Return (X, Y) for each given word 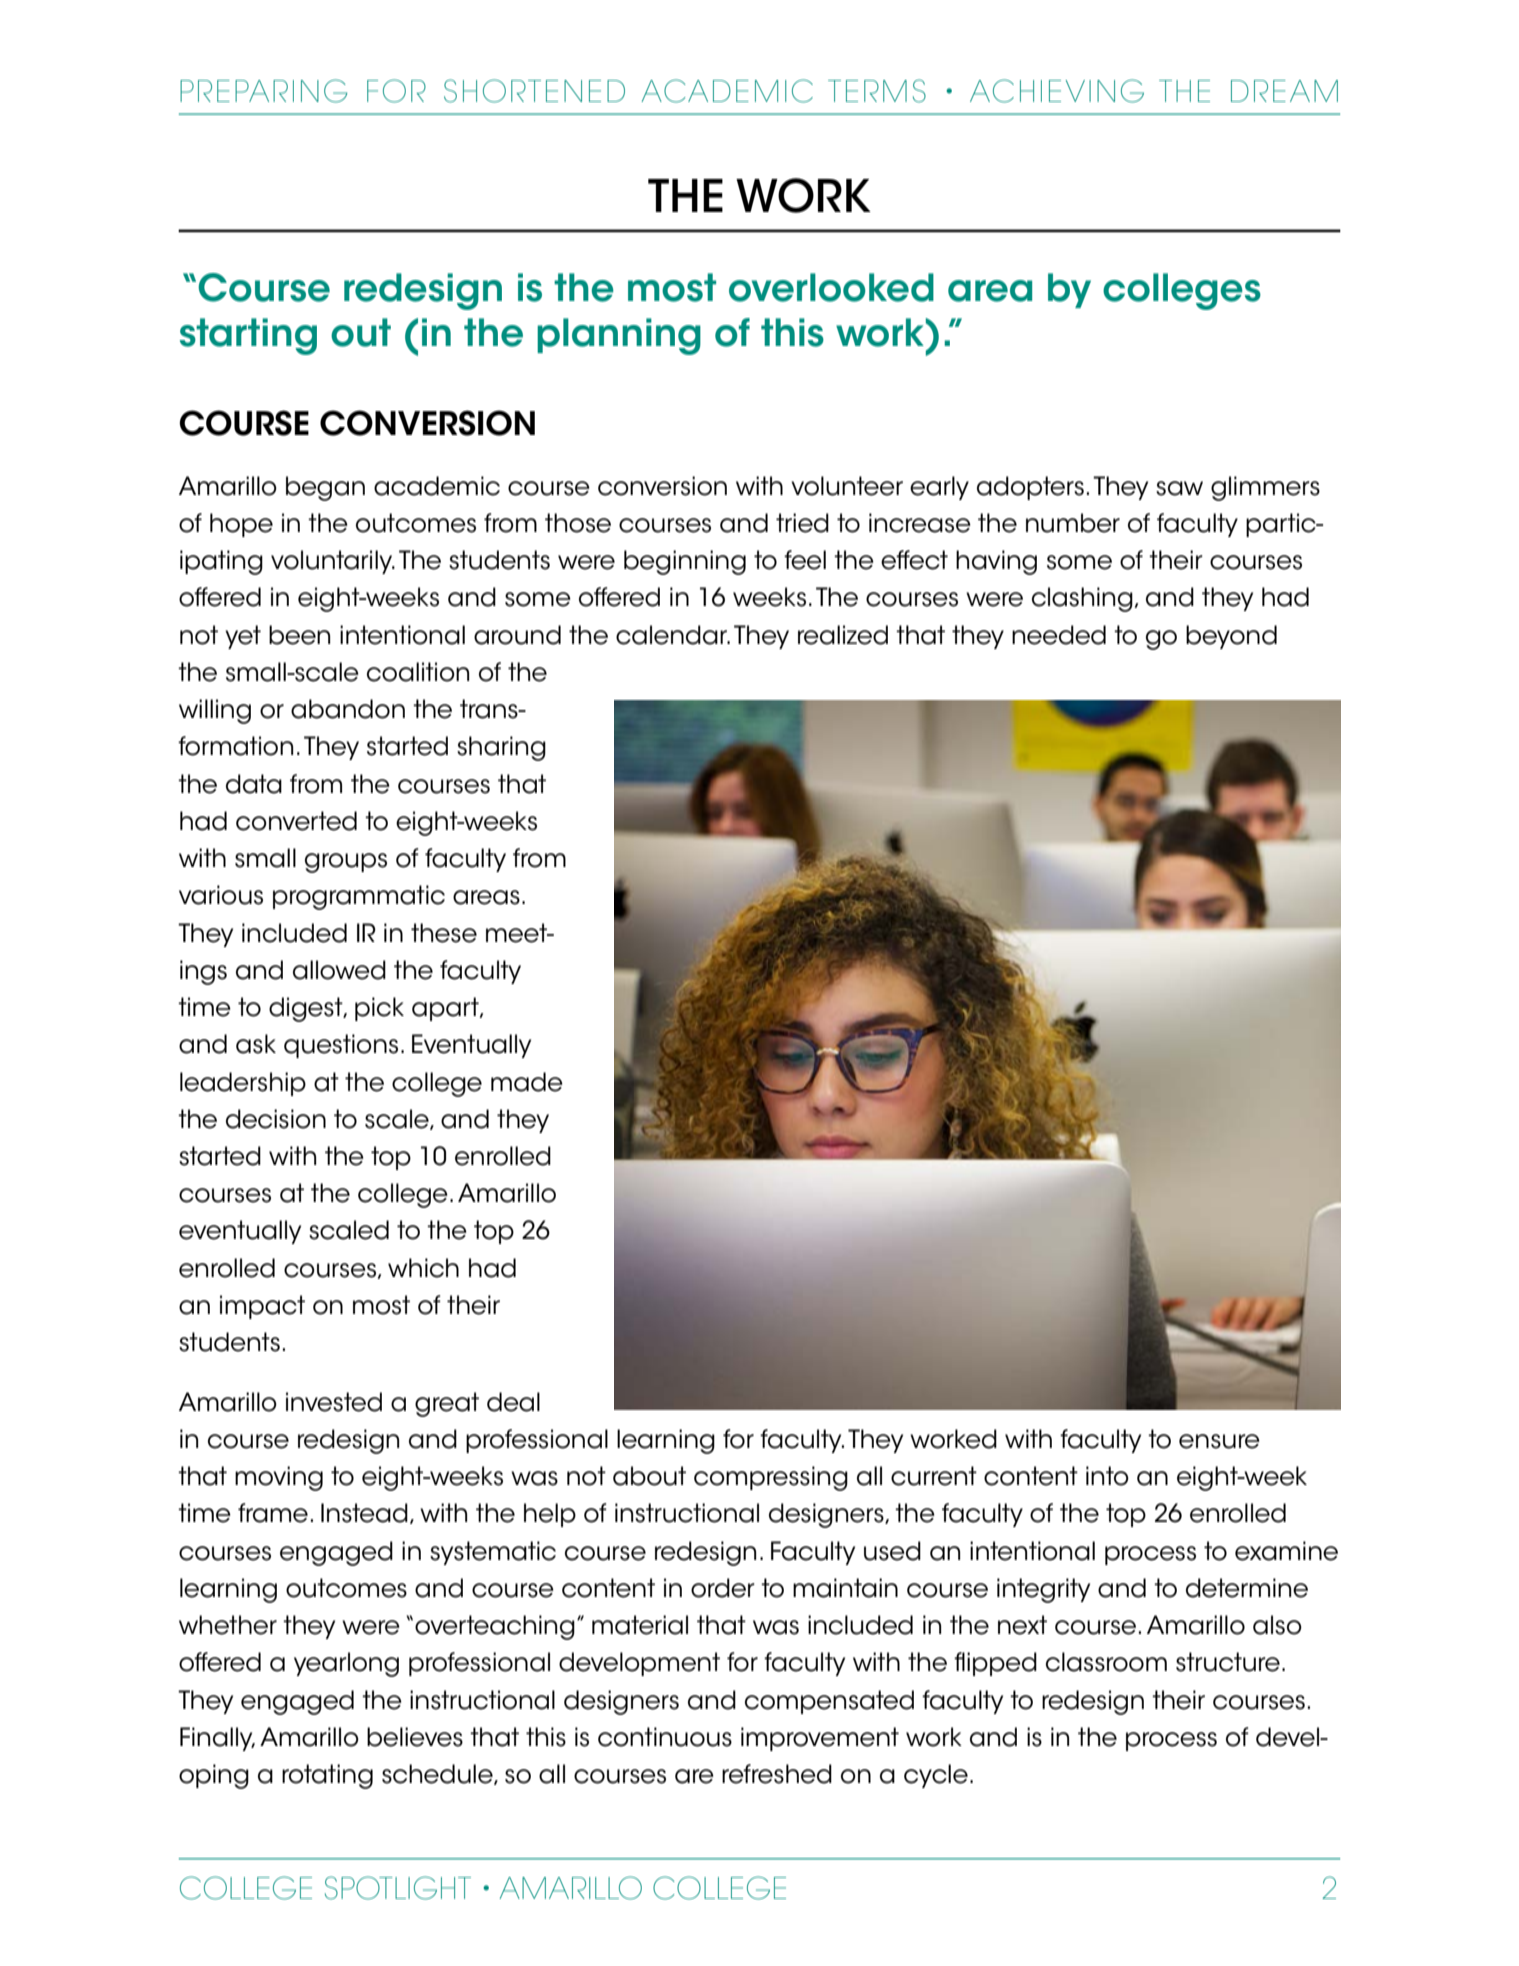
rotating (327, 1776)
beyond (1231, 637)
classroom (1106, 1662)
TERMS (877, 91)
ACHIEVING (1057, 91)
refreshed (777, 1774)
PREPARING (264, 91)
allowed (339, 970)
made (527, 1082)
